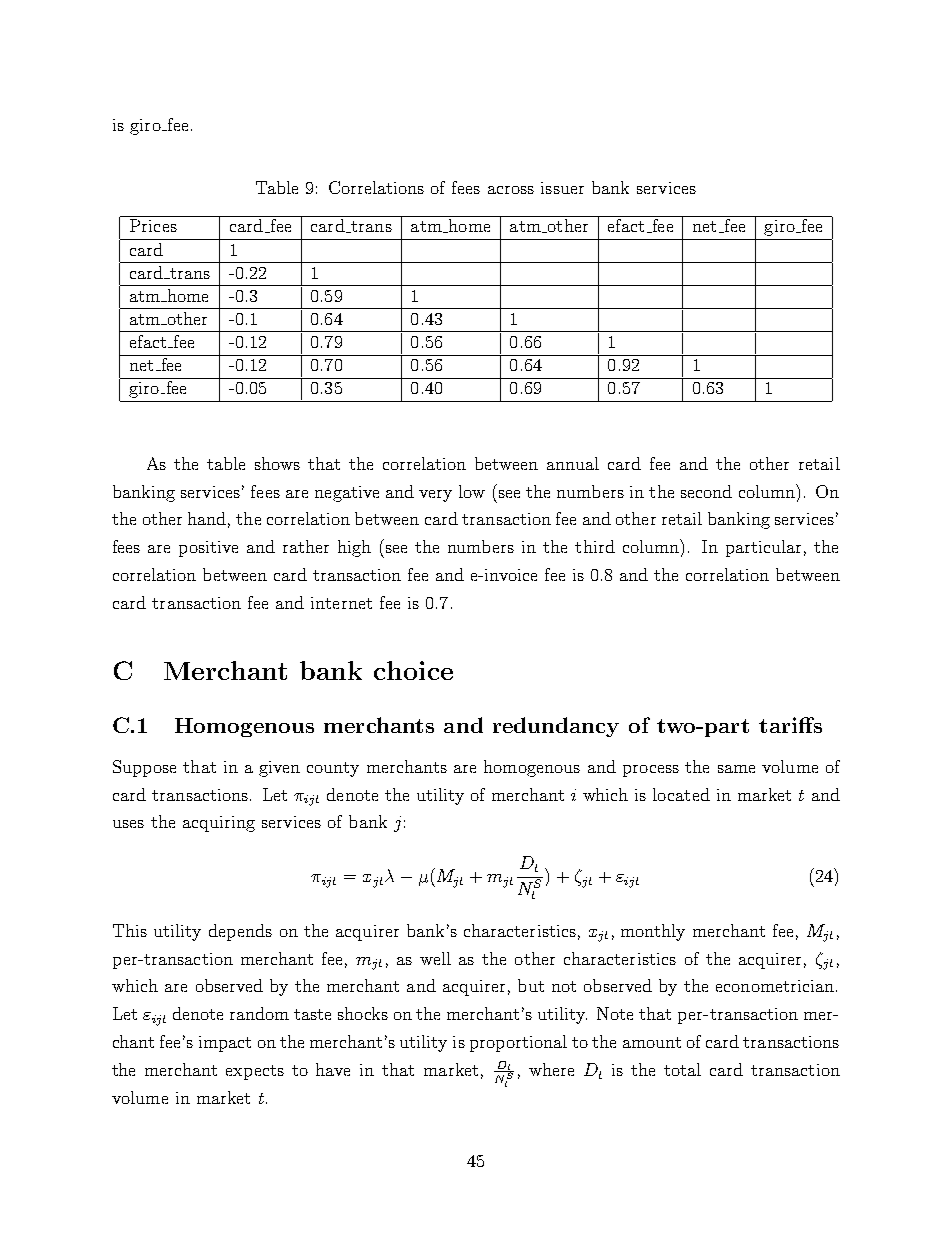 Image resolution: width=952 pixels, height=1233 pixels. I want to click on second, so click(706, 491).
